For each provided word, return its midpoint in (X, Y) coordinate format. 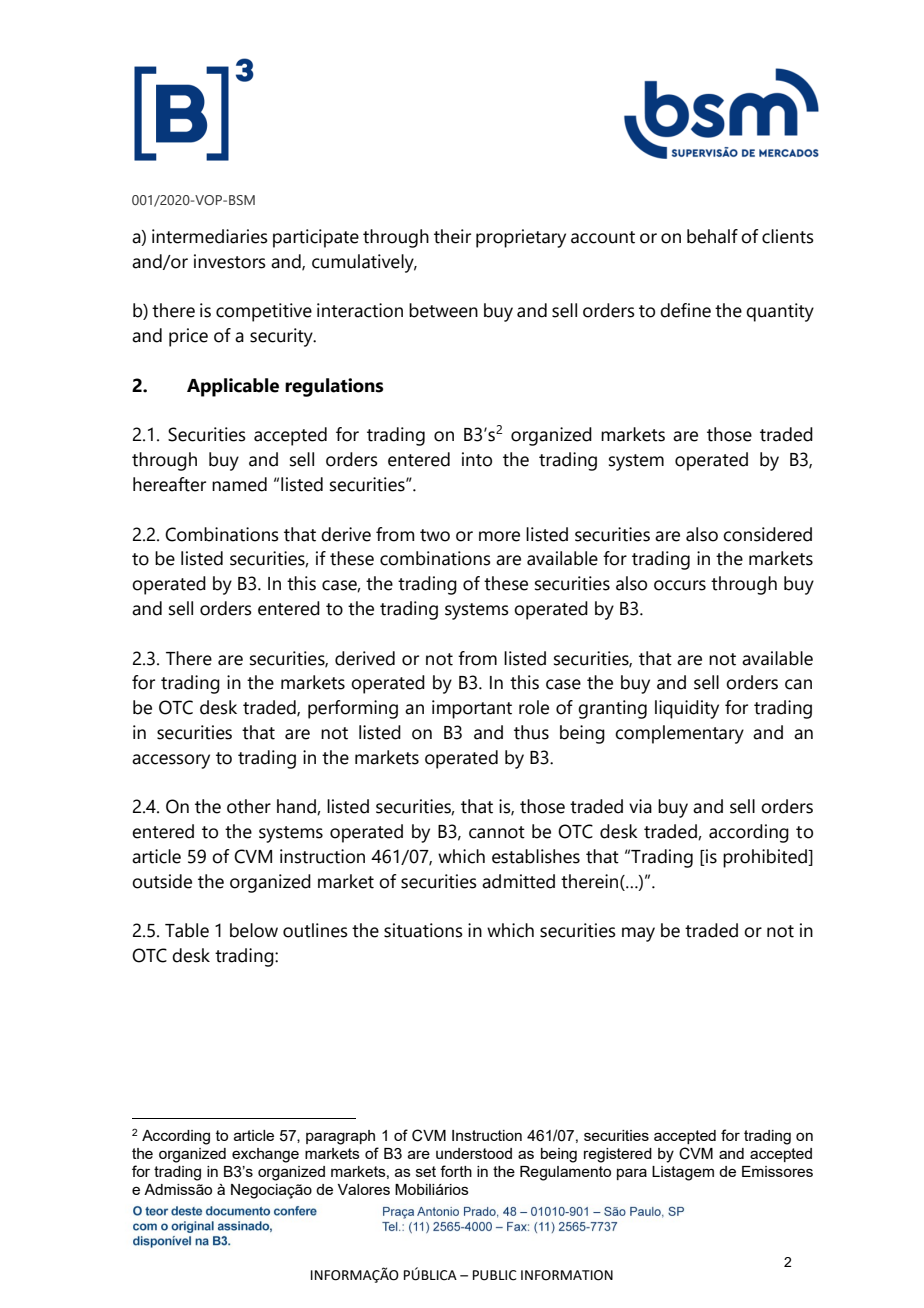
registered (618, 1155)
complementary (679, 734)
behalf (712, 236)
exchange (265, 1155)
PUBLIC (495, 1275)
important (472, 709)
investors (230, 261)
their (452, 236)
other (249, 806)
